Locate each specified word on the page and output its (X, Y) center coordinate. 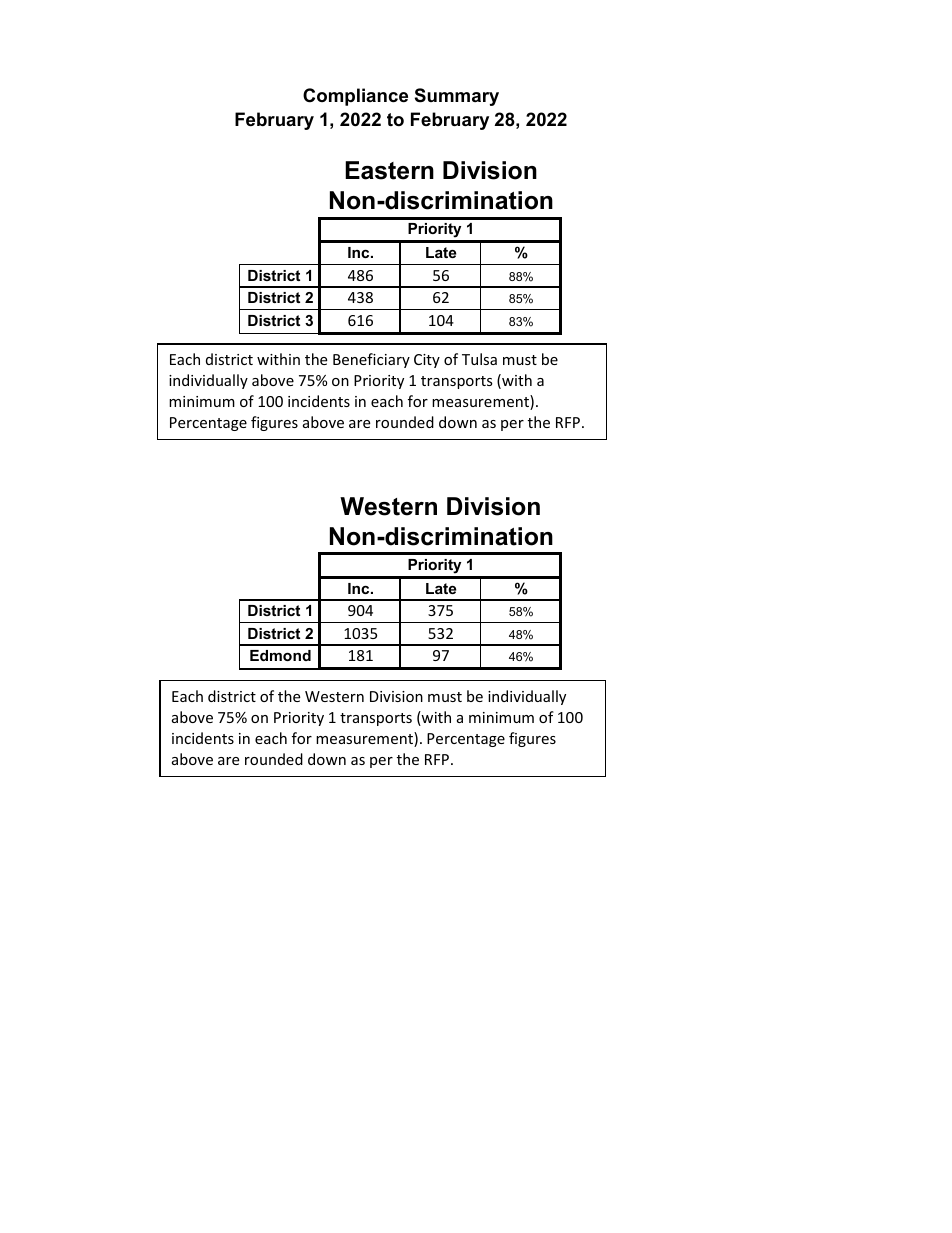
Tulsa (479, 359)
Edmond (280, 655)
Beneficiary (371, 360)
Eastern (389, 170)
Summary (457, 97)
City (427, 361)
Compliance (355, 97)
